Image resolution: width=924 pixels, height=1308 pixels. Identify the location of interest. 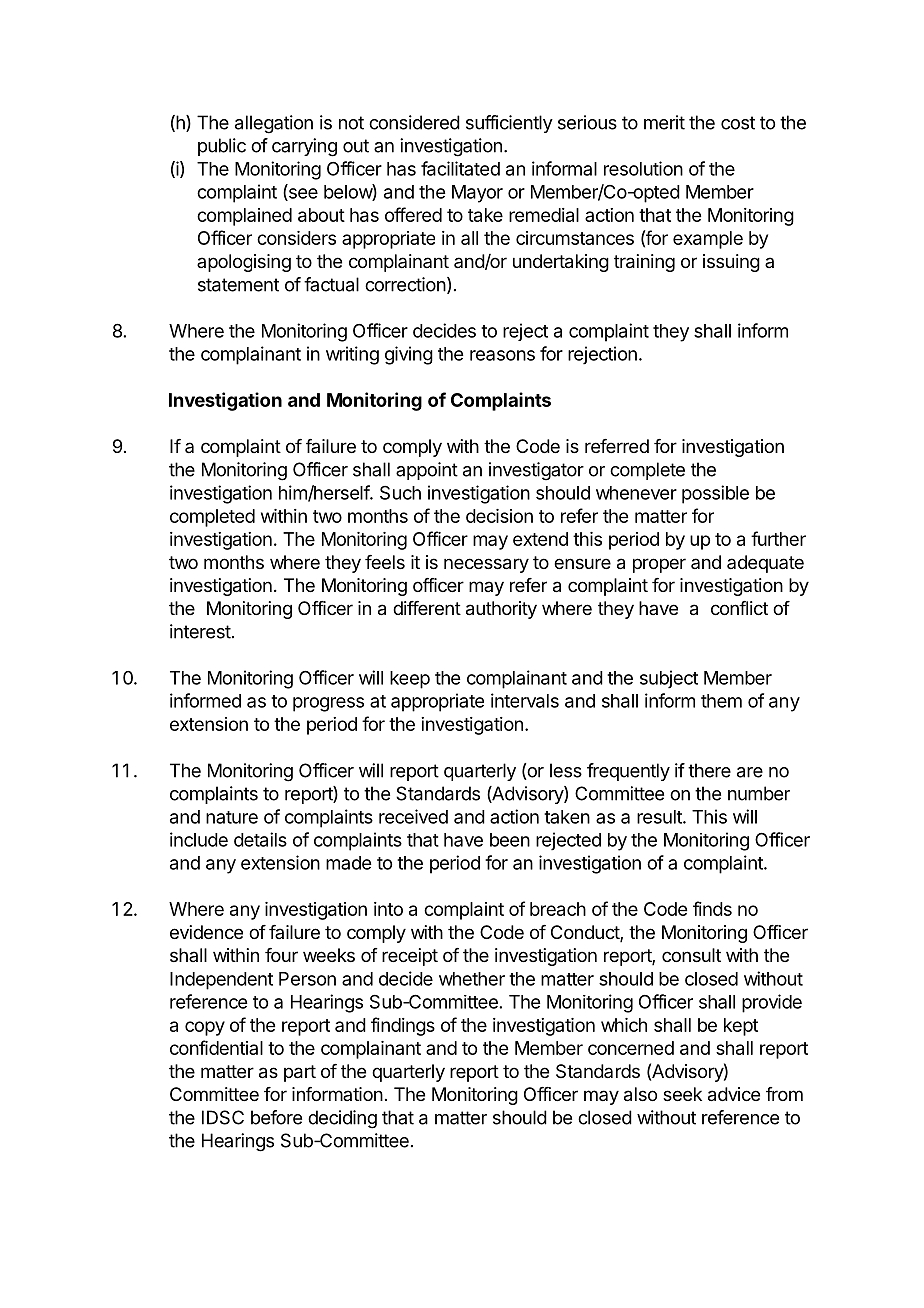
(200, 631).
